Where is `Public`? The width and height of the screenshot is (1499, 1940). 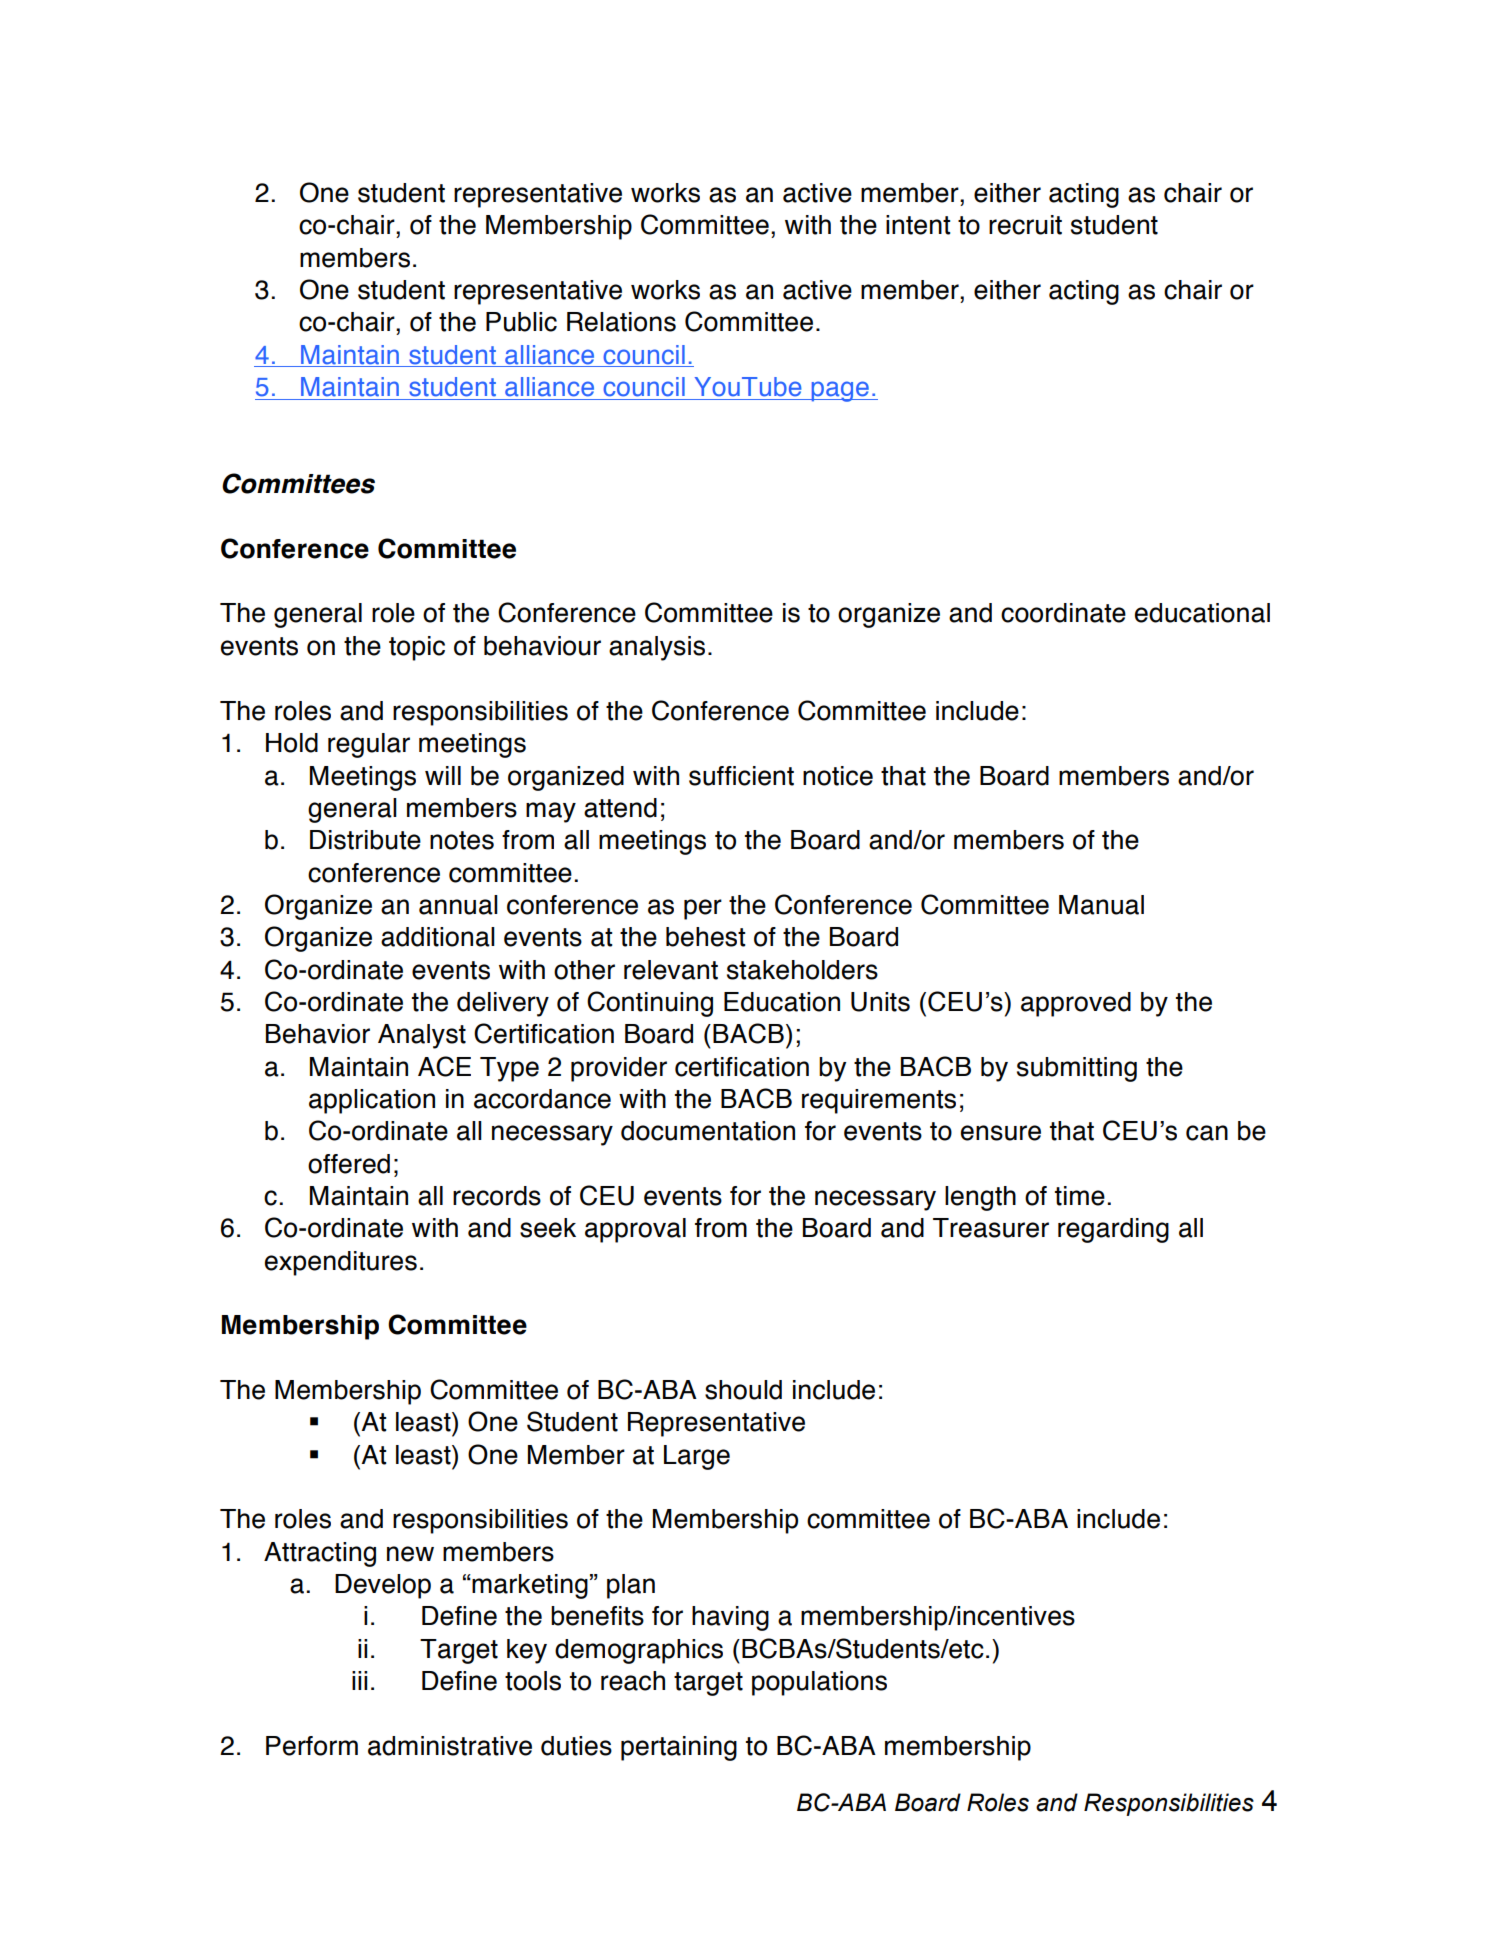 Public is located at coordinates (521, 322).
